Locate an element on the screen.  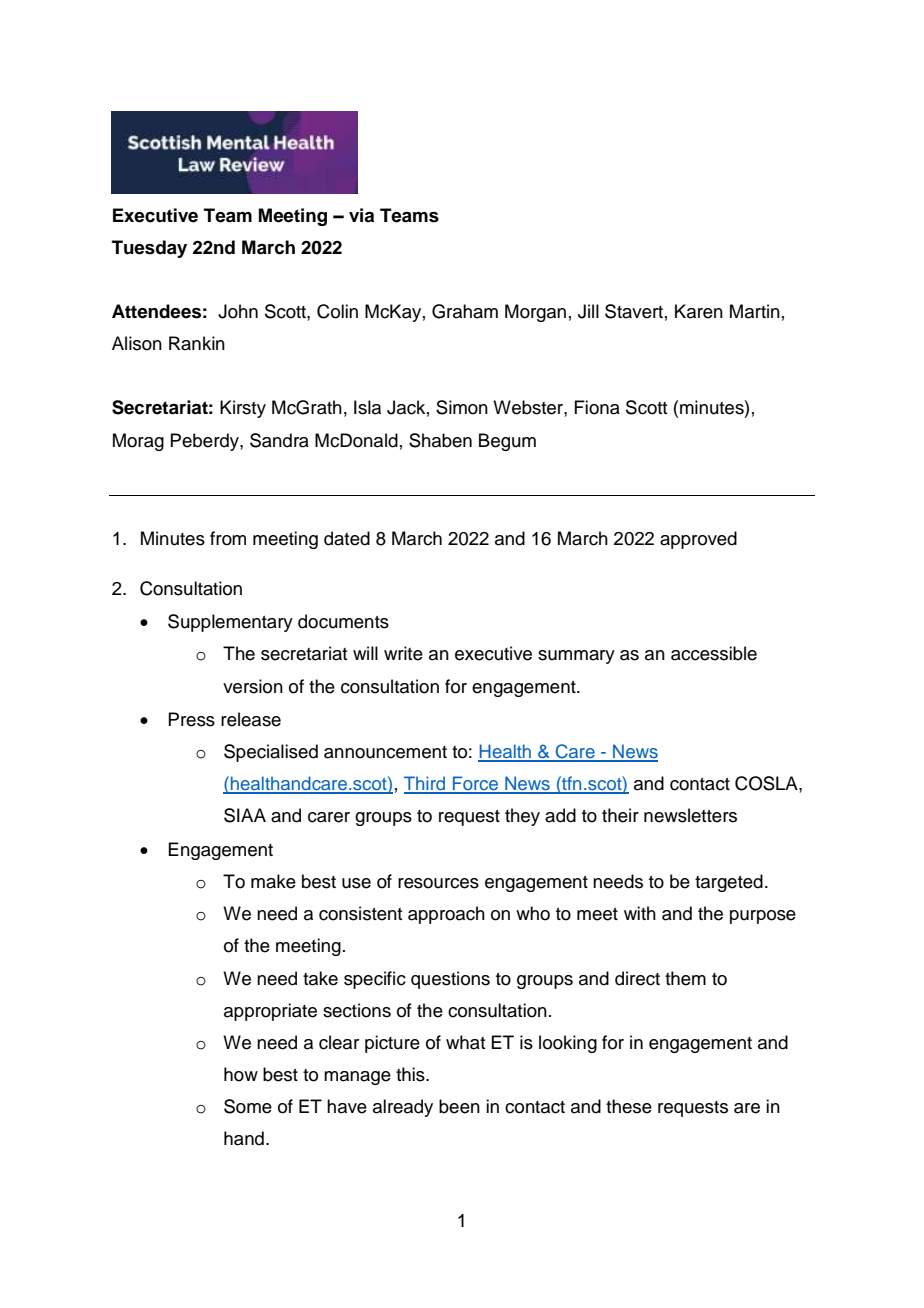
via is located at coordinates (361, 215).
